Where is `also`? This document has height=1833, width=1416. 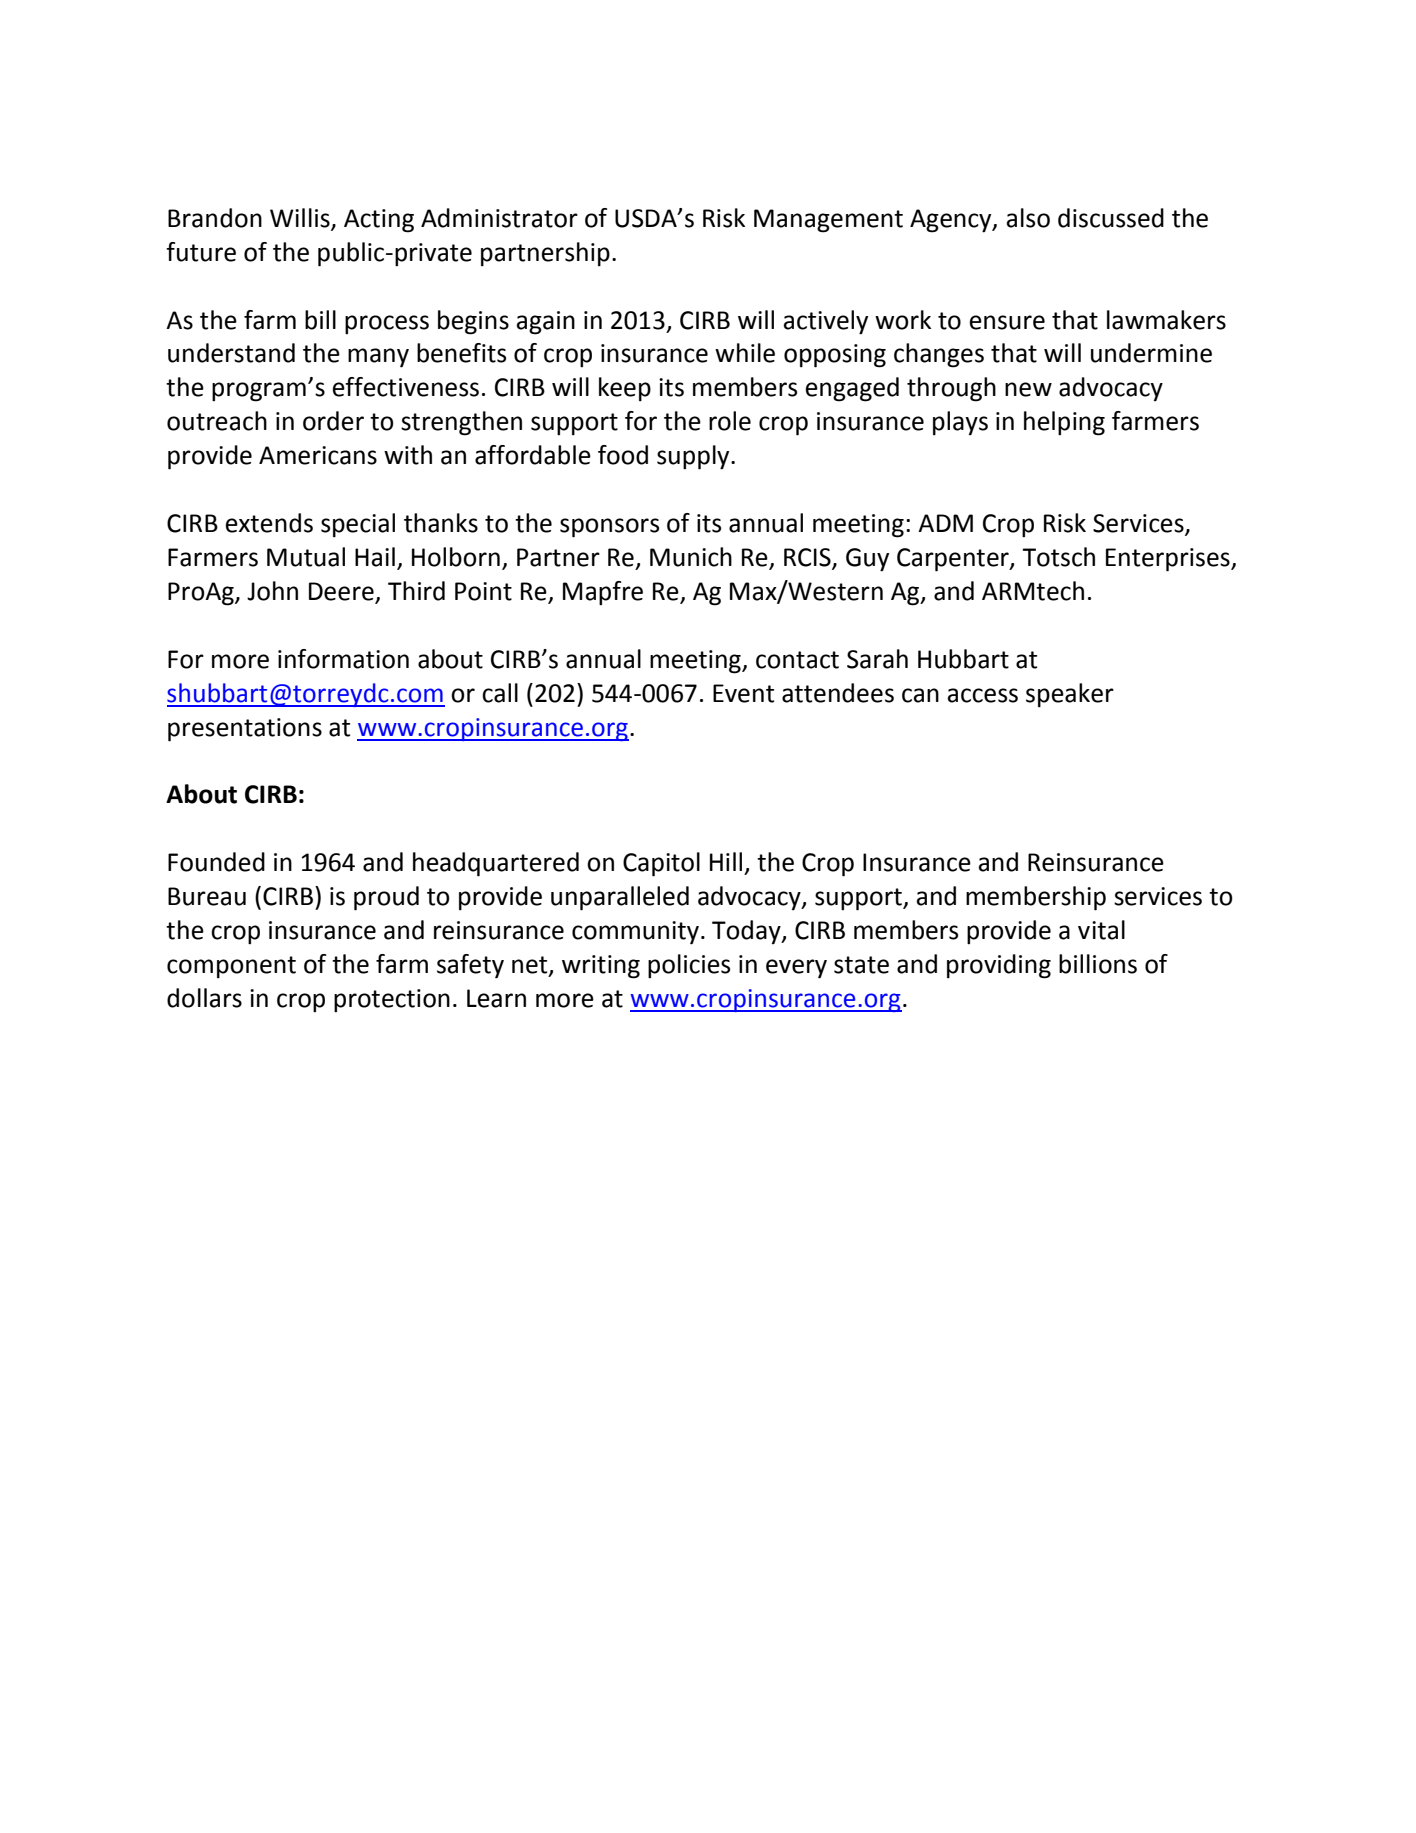
also is located at coordinates (1028, 218).
